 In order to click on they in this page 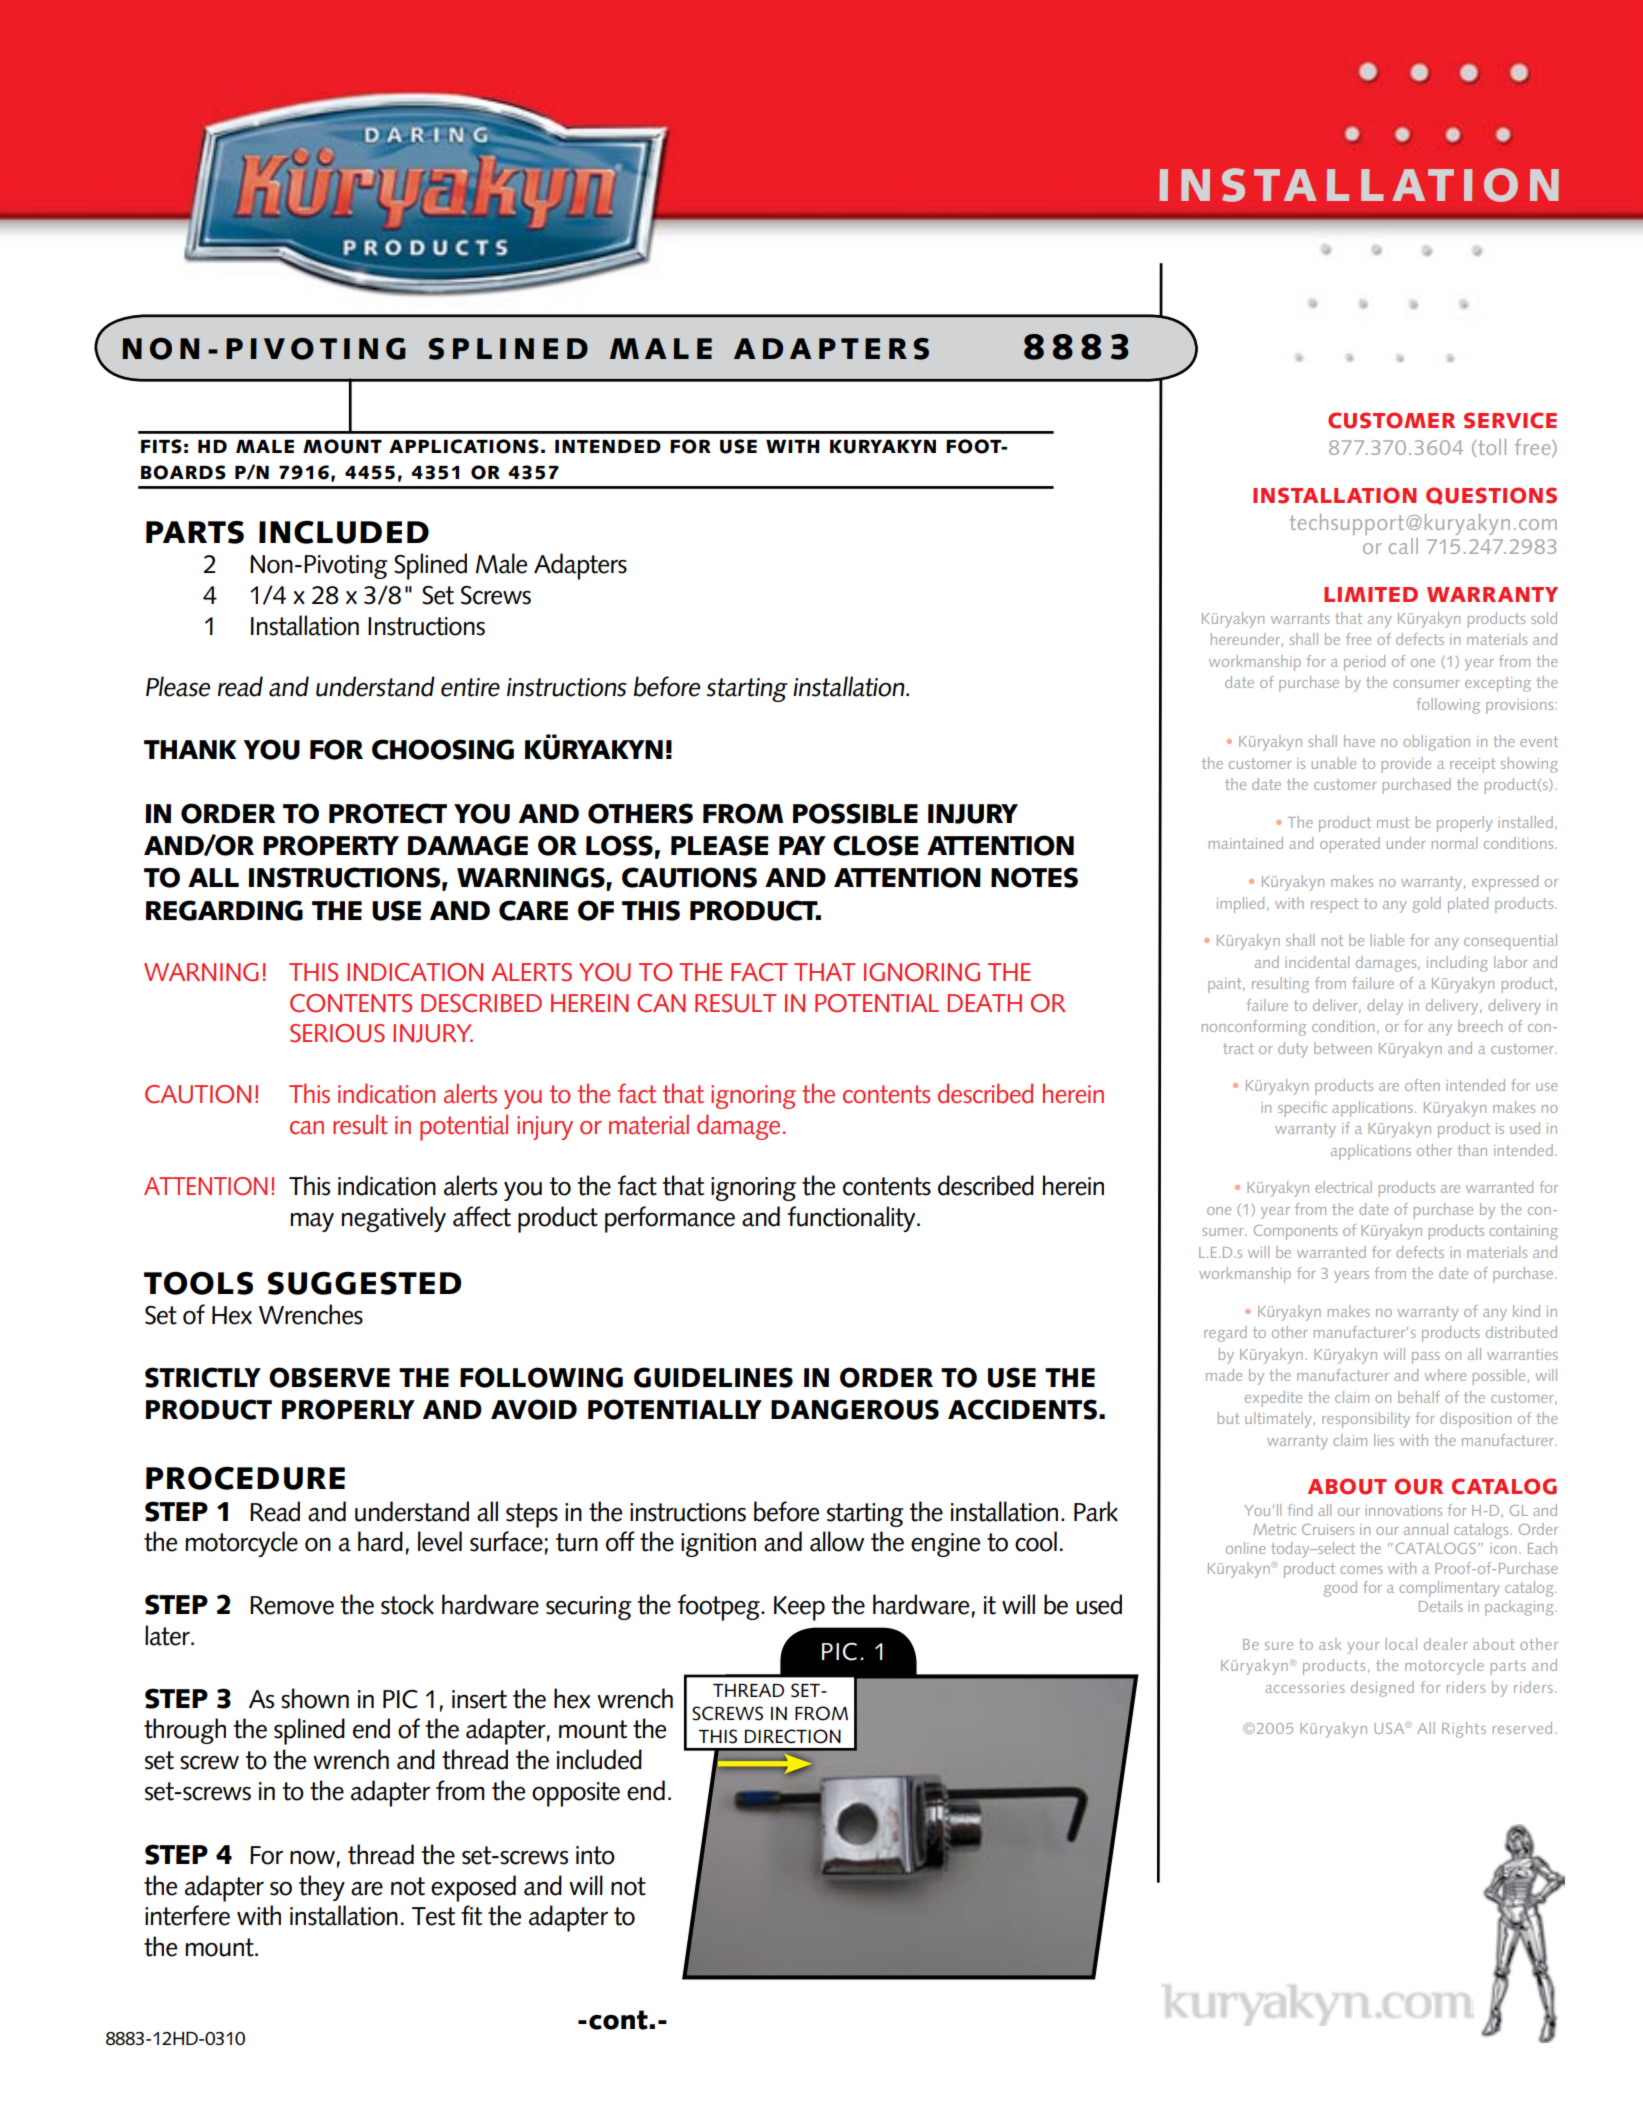, I will do `click(322, 1888)`.
